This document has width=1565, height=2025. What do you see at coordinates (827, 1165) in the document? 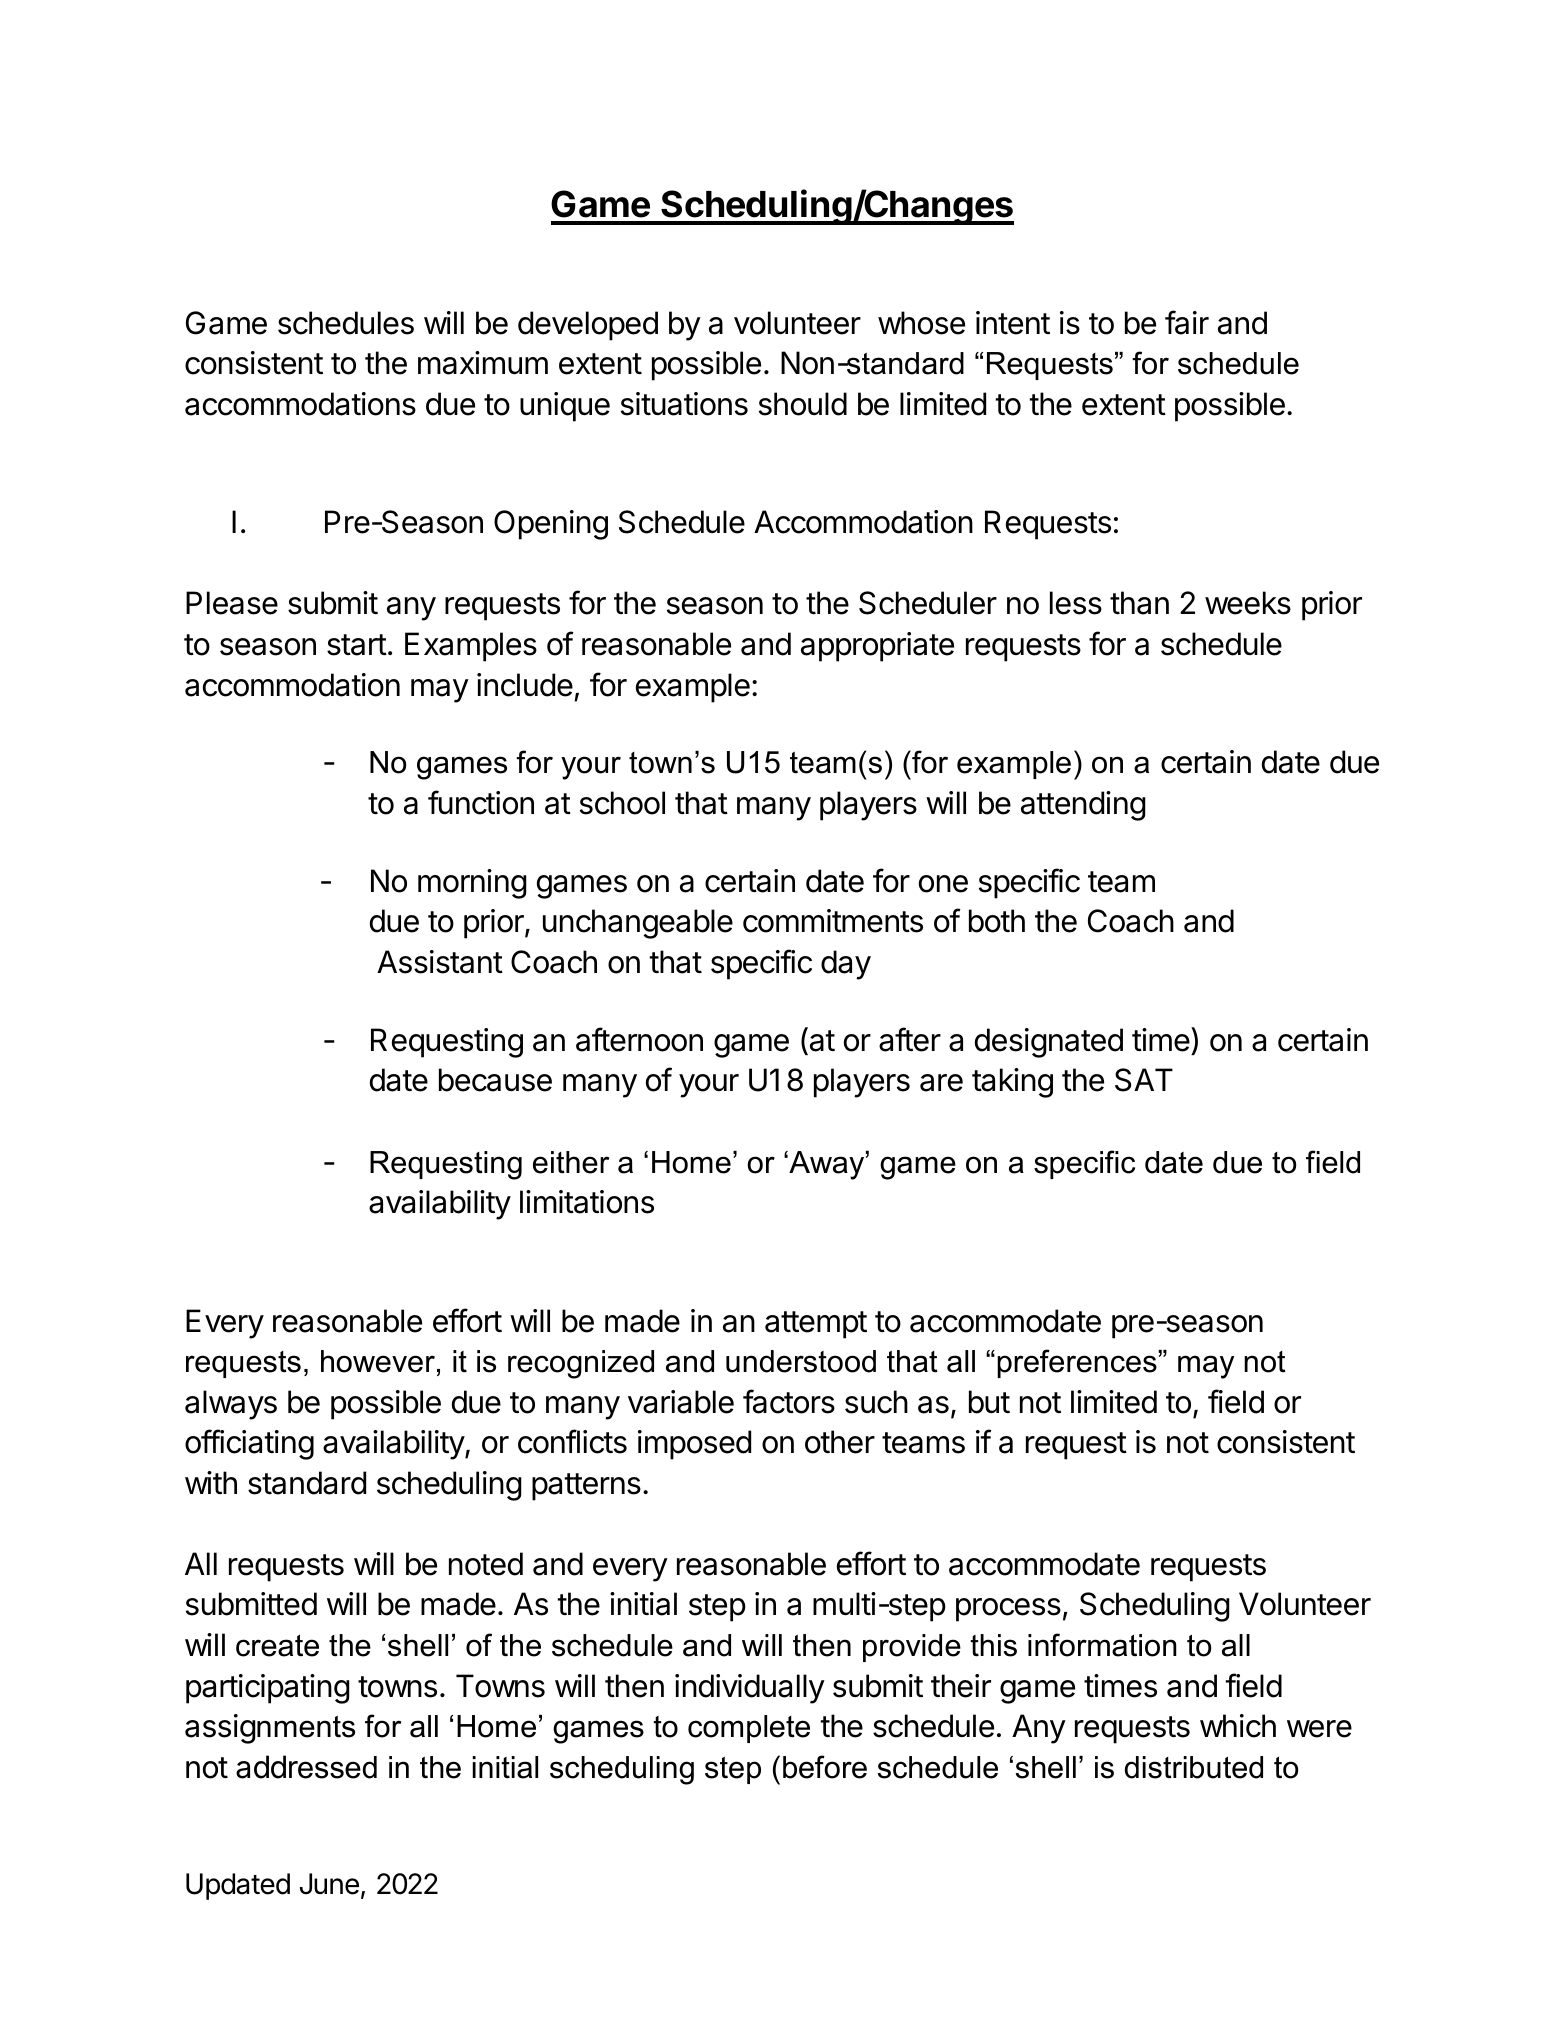
I see `Away` at bounding box center [827, 1165].
